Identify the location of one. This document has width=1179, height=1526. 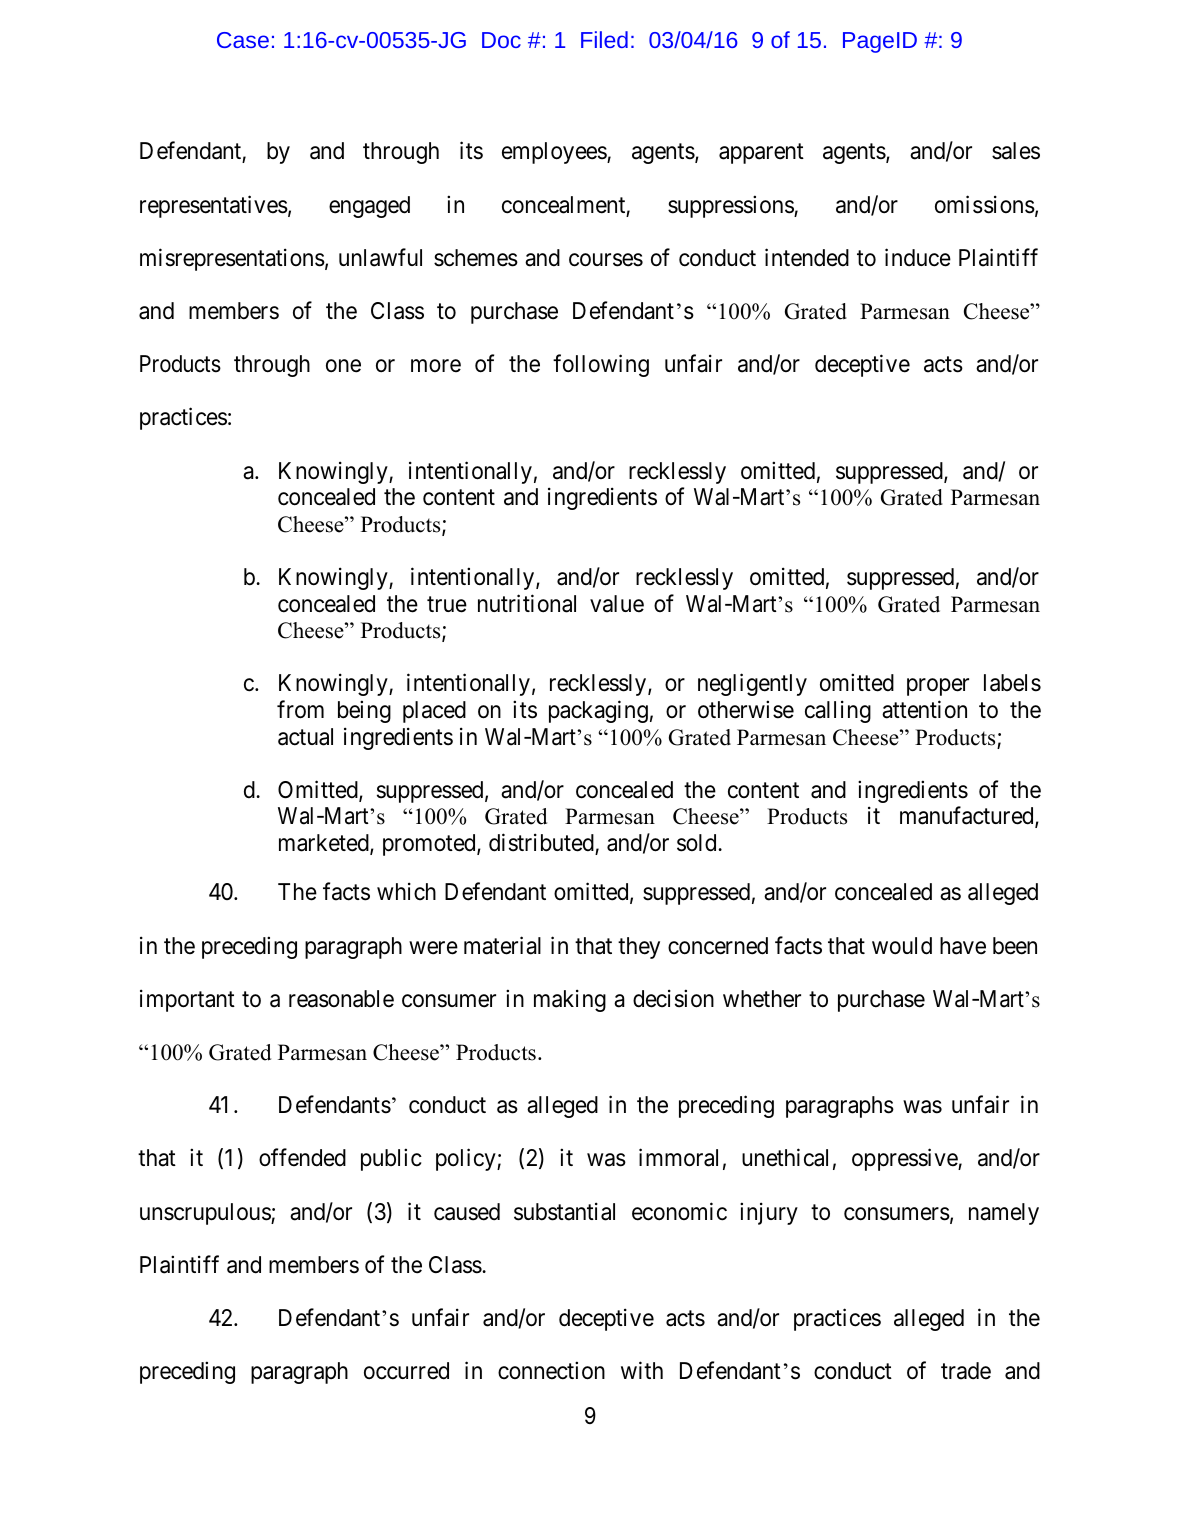
(343, 366).
